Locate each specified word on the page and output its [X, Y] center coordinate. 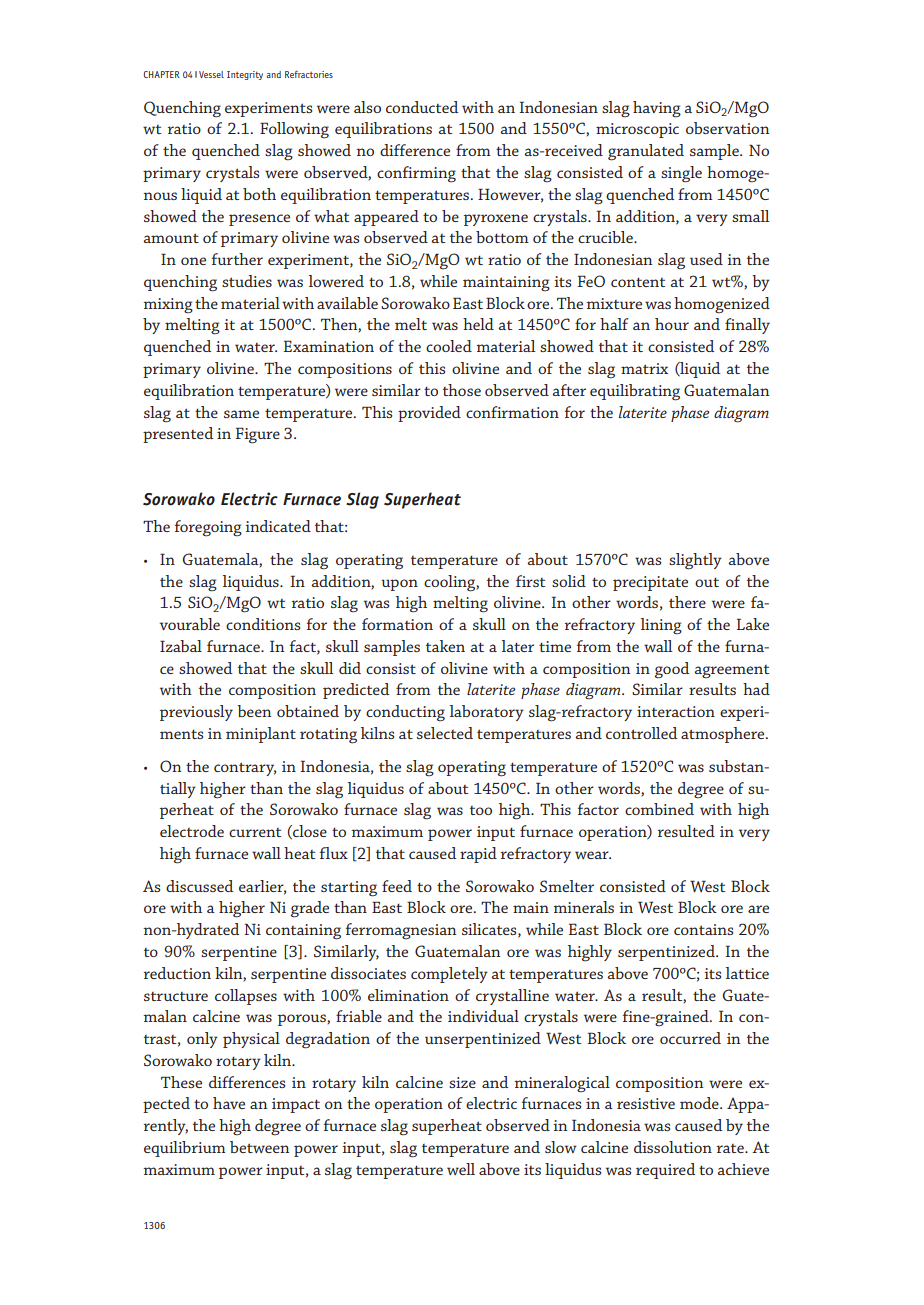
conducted [422, 107]
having [657, 109]
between [259, 1147]
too [481, 810]
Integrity [245, 75]
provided [429, 414]
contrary [245, 769]
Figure [258, 435]
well [461, 1169]
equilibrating [635, 392]
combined [659, 809]
